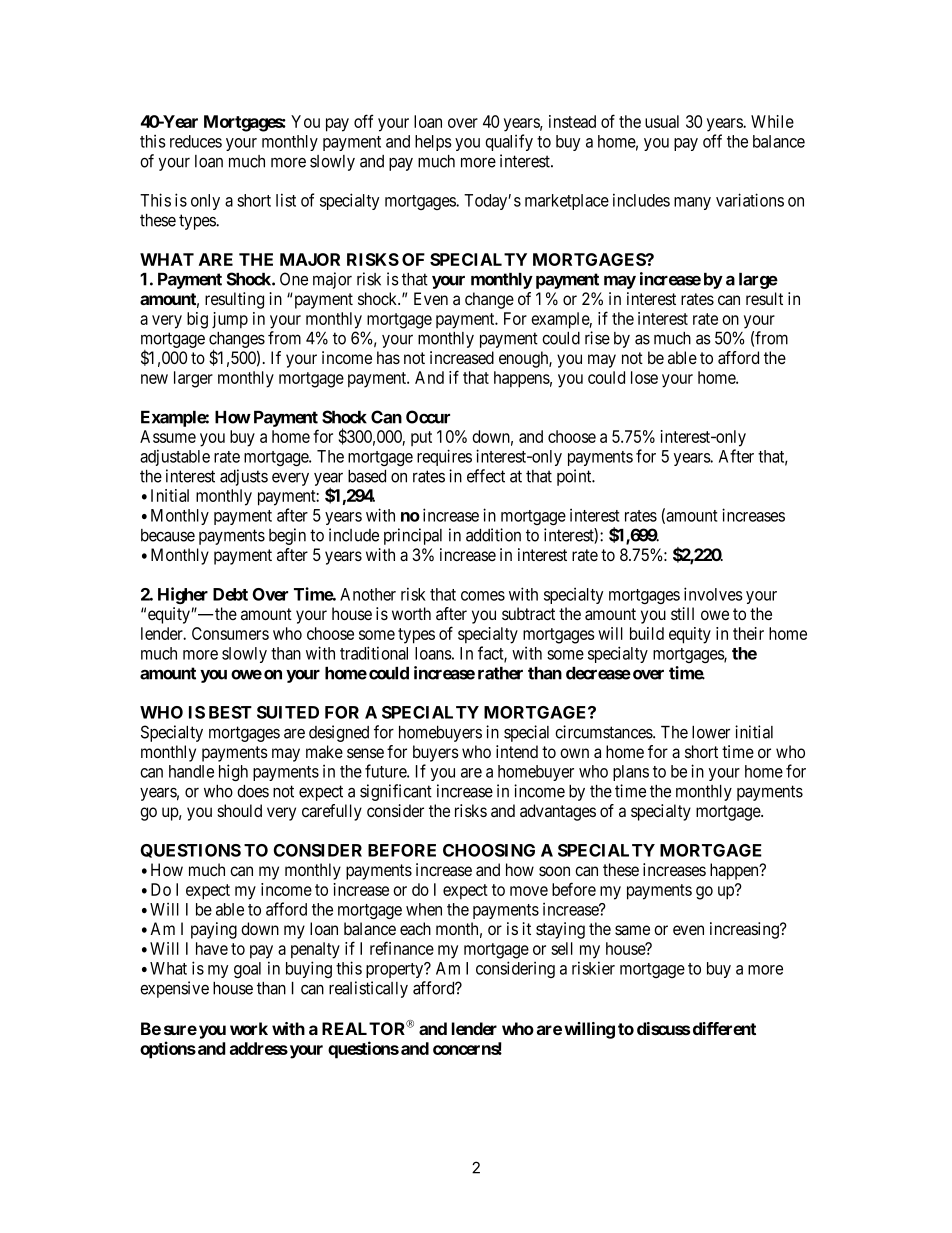  Describe the element at coordinates (249, 1028) in the screenshot. I see `work` at that location.
